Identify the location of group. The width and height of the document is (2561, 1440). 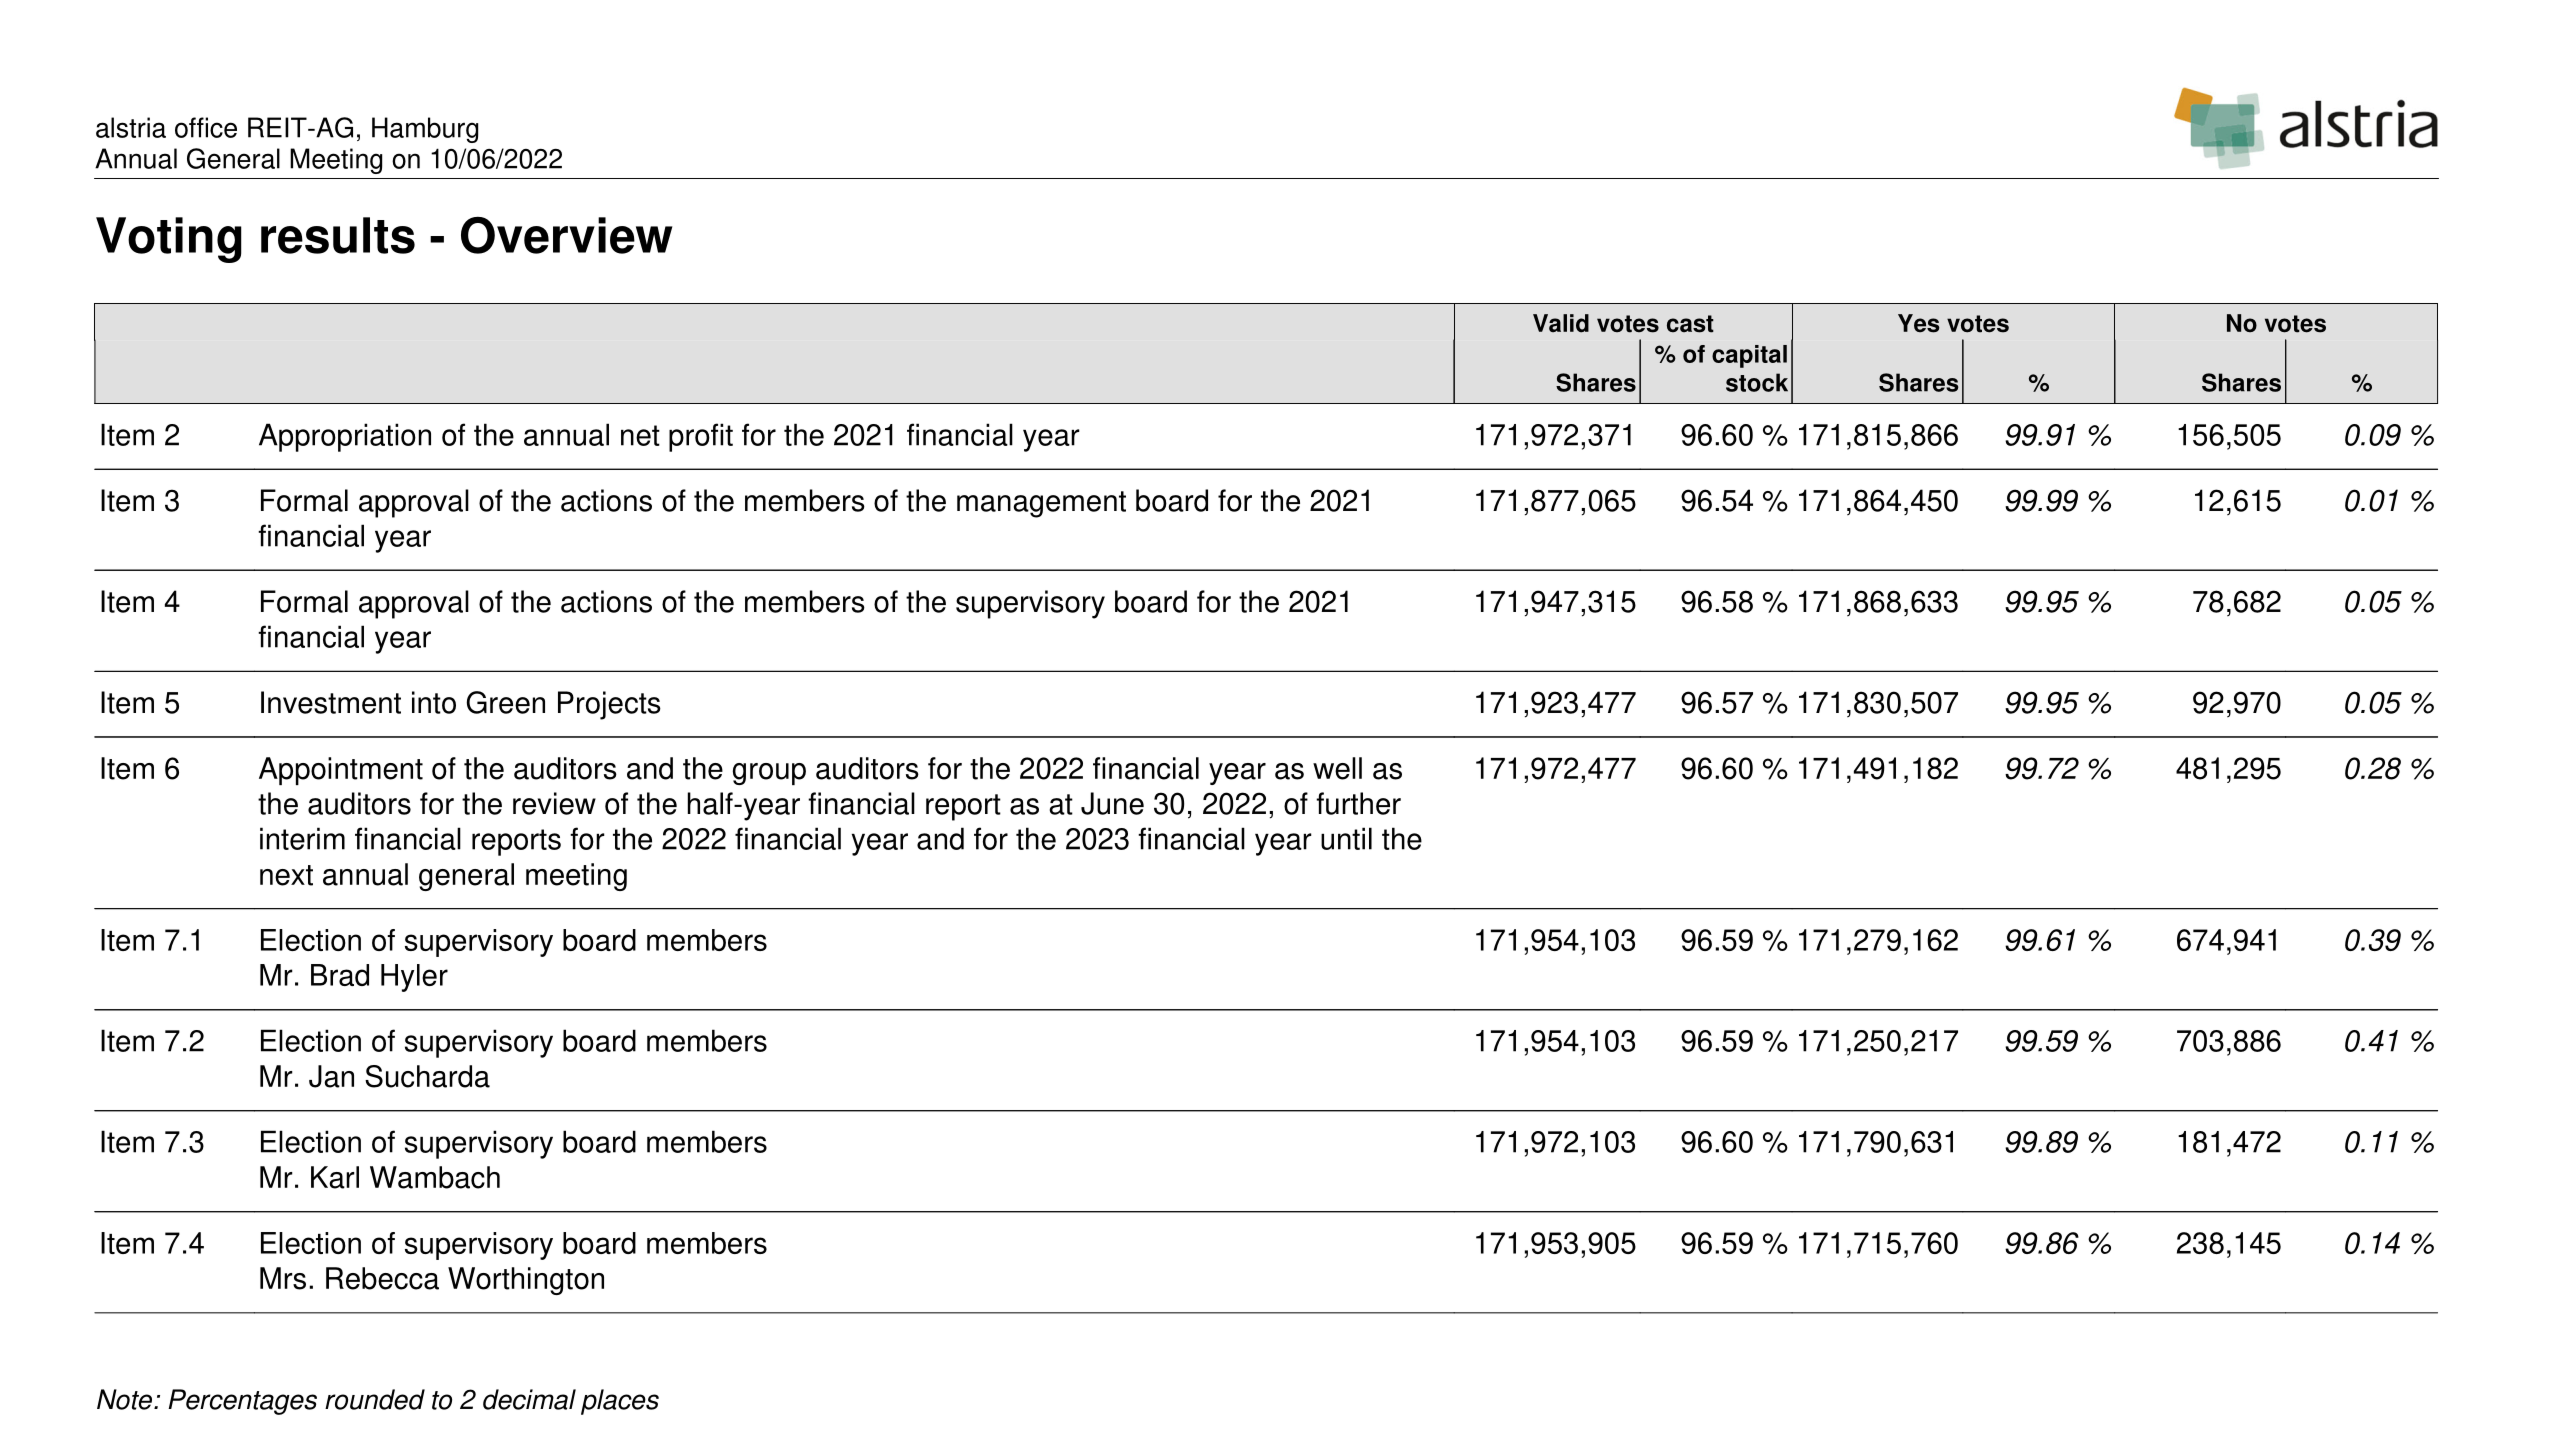
(769, 774).
